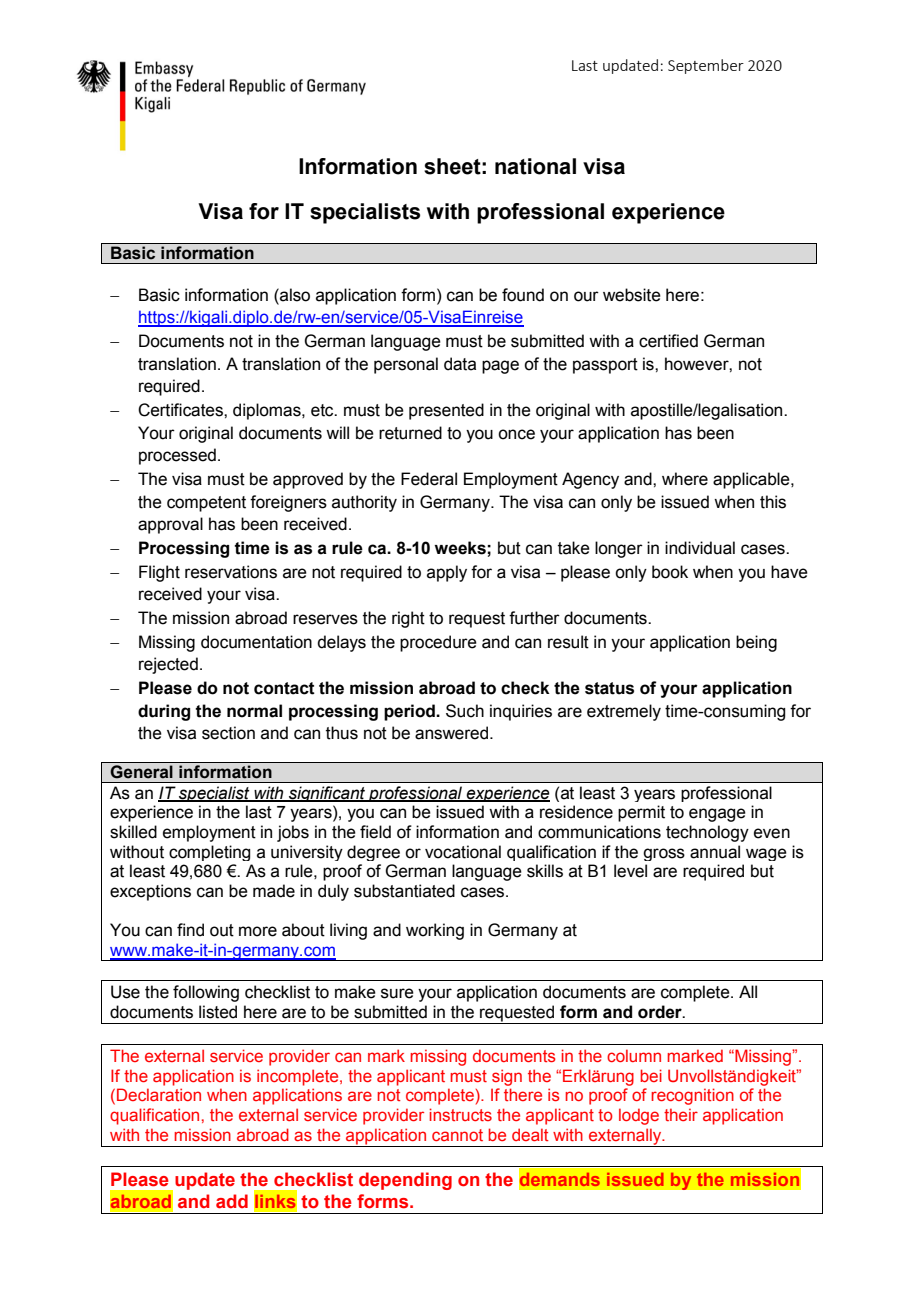 The height and width of the screenshot is (1308, 924). What do you see at coordinates (756, 643) in the screenshot?
I see `being` at bounding box center [756, 643].
